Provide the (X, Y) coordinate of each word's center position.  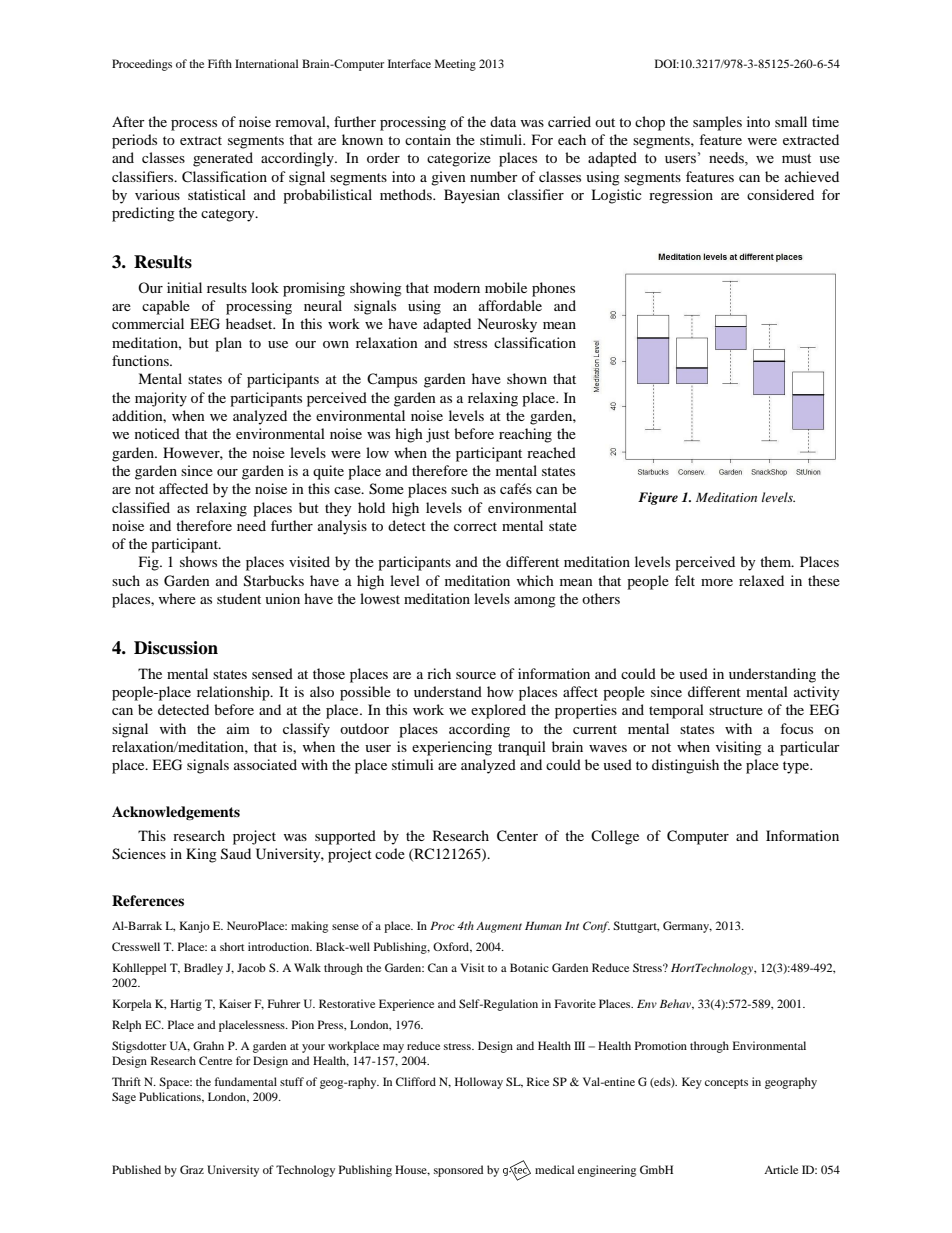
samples (717, 123)
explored (498, 711)
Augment (499, 927)
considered (780, 194)
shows (198, 561)
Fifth (220, 63)
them (777, 561)
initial (184, 287)
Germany (687, 927)
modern (457, 287)
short (232, 946)
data (503, 121)
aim (238, 728)
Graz (192, 1169)
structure (736, 710)
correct (475, 526)
